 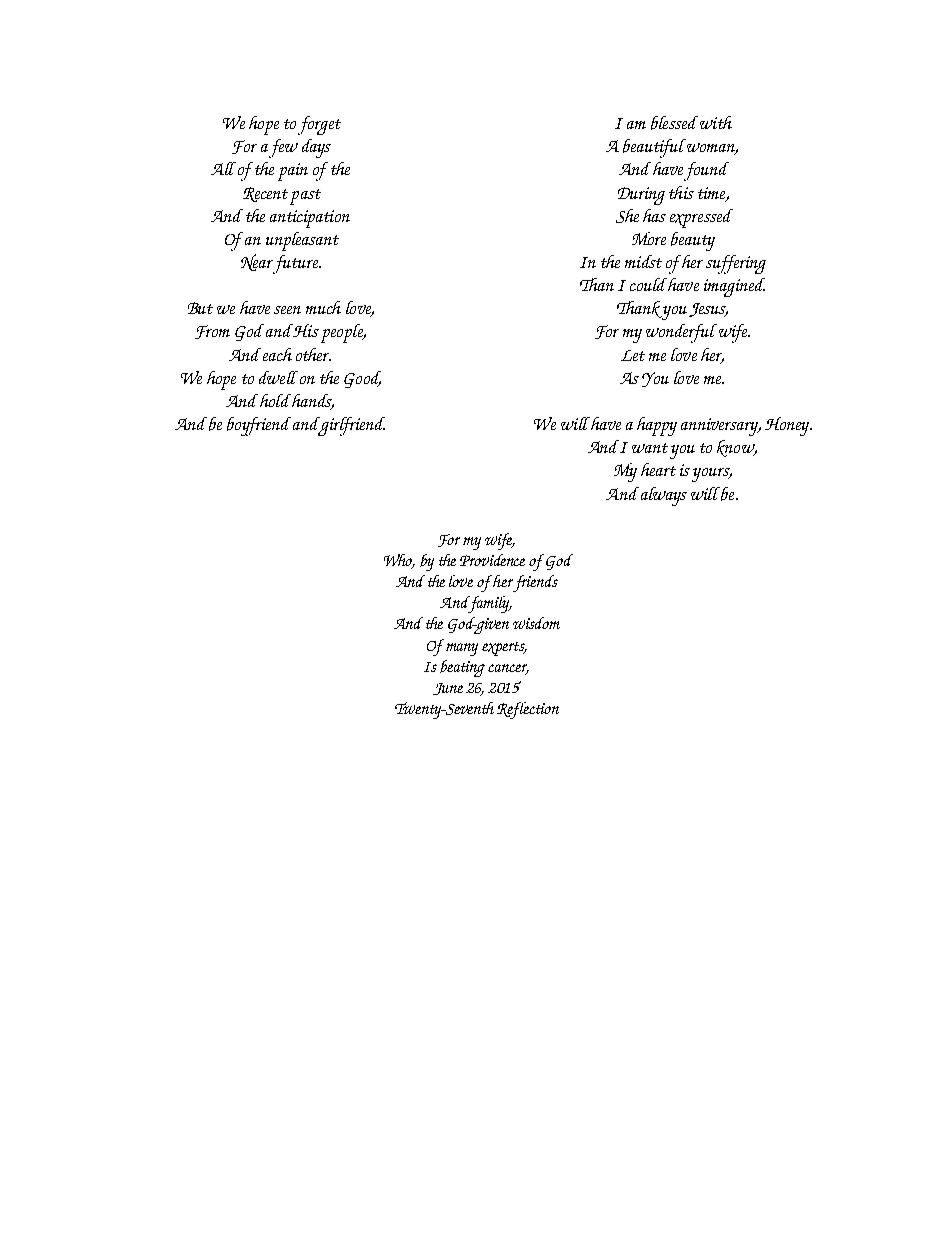 What do you see at coordinates (296, 264) in the document?
I see `future` at bounding box center [296, 264].
